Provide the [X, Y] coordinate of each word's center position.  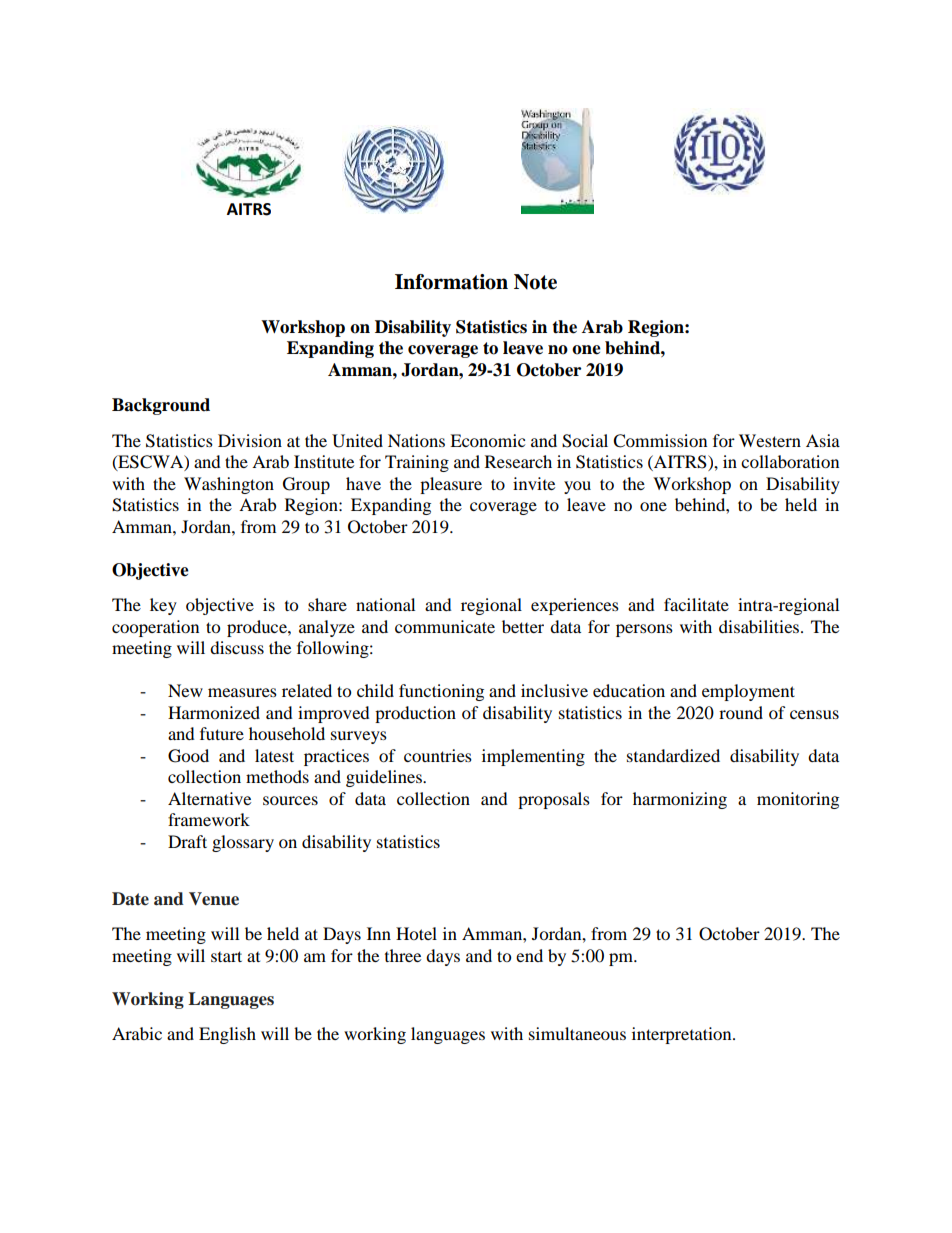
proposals [554, 800]
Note [535, 282]
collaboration [790, 461]
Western [770, 440]
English [227, 1035]
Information [451, 282]
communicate [445, 626]
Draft [187, 841]
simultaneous [577, 1033]
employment [748, 692]
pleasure [451, 485]
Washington [229, 485]
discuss [237, 647]
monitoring [798, 800]
